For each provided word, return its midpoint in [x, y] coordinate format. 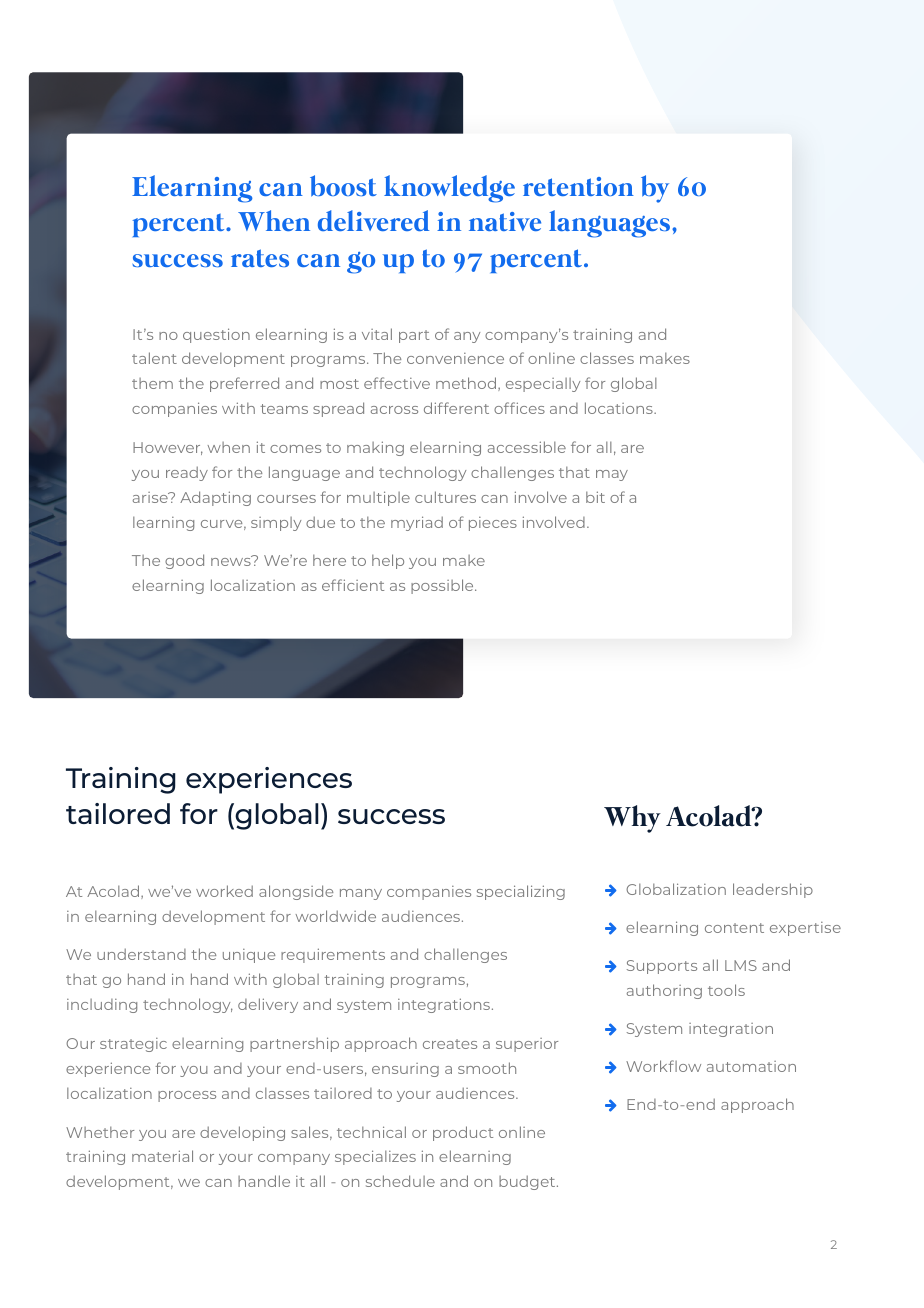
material [162, 1156]
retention [578, 186]
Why [632, 819]
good [184, 561]
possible [443, 586]
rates [260, 258]
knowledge [449, 189]
